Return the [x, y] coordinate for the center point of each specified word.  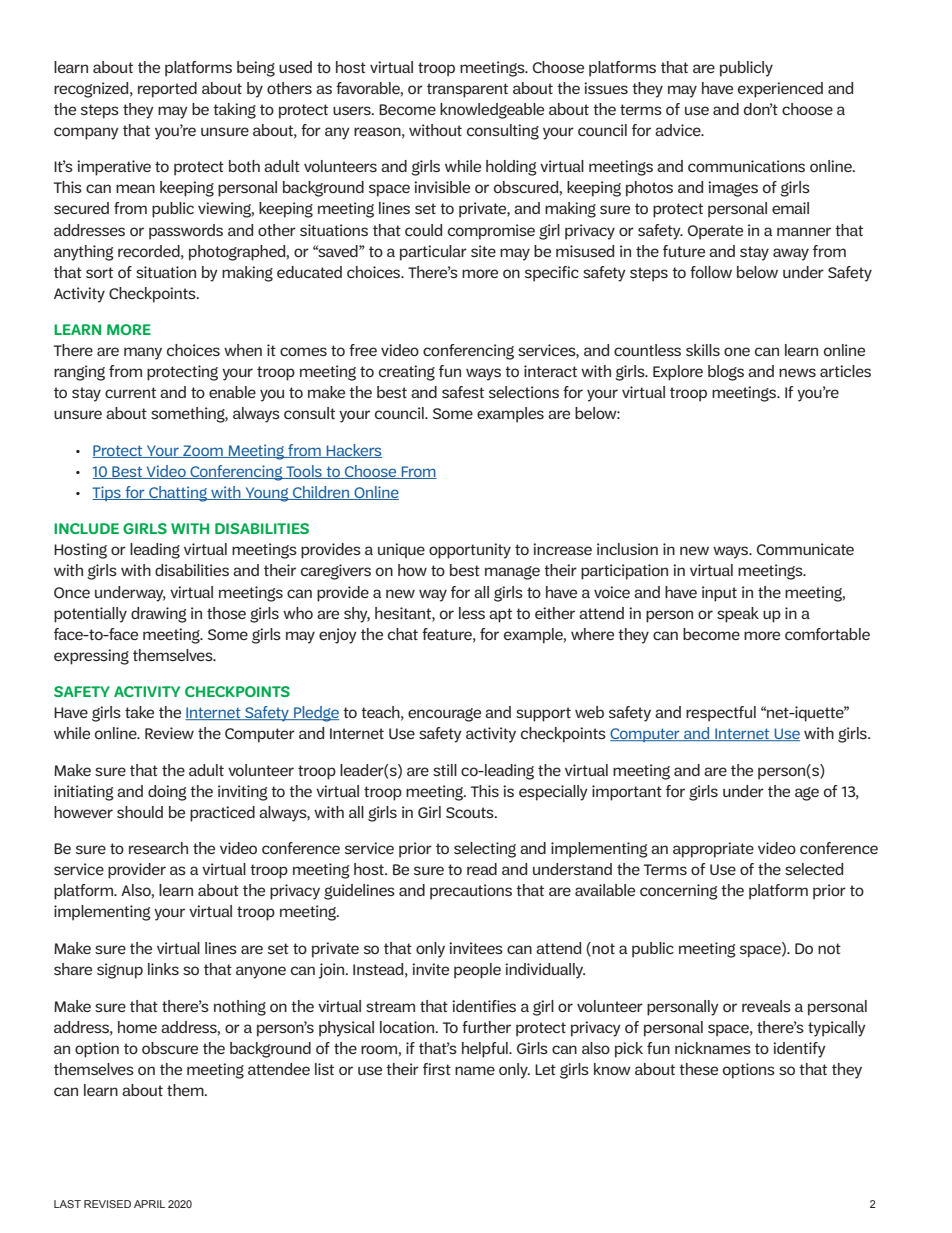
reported [167, 90]
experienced [780, 90]
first [437, 1069]
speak [738, 615]
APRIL [149, 1204]
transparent [467, 90]
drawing [159, 615]
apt [500, 615]
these [698, 1069]
